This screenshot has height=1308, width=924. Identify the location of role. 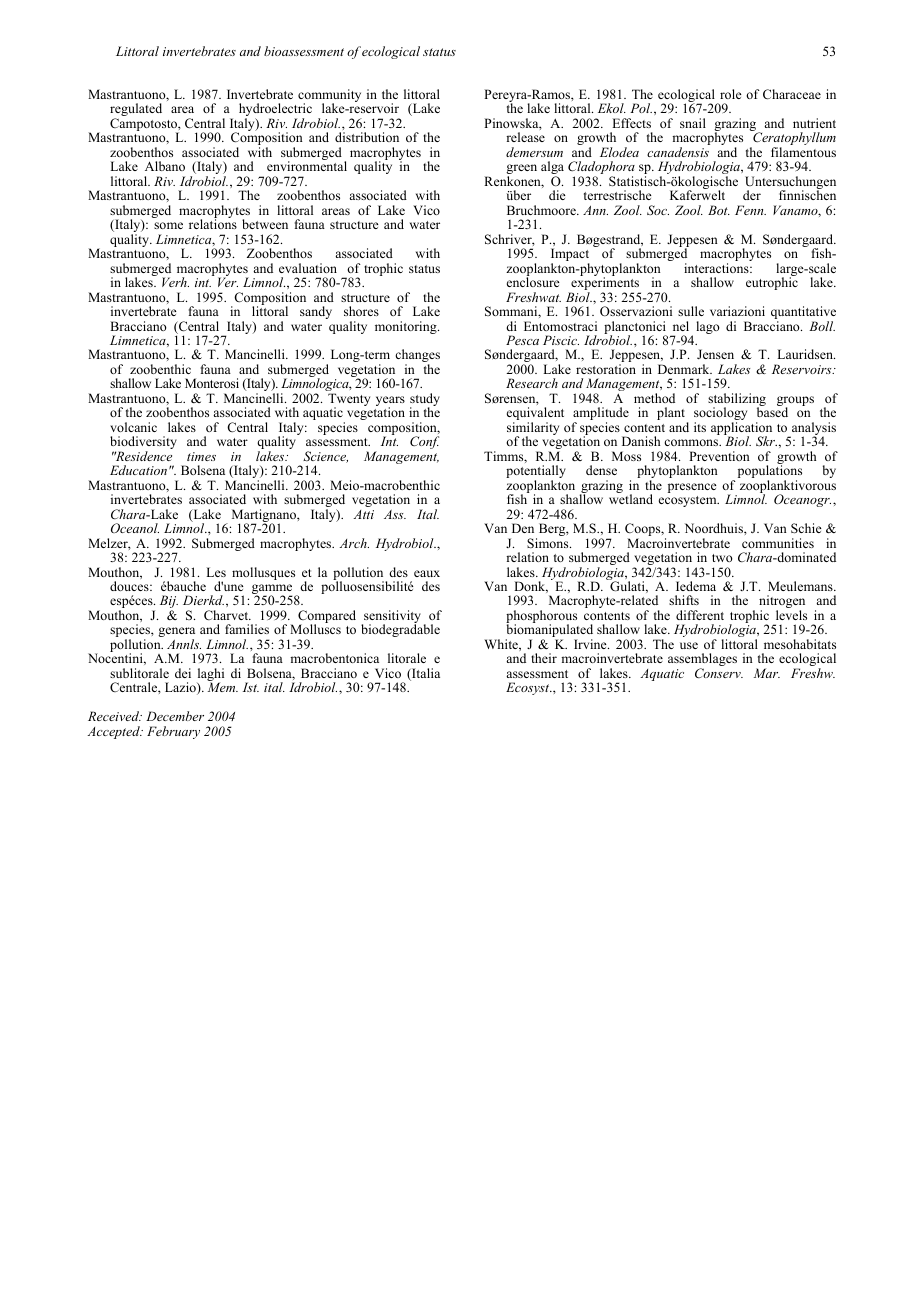
(731, 94).
